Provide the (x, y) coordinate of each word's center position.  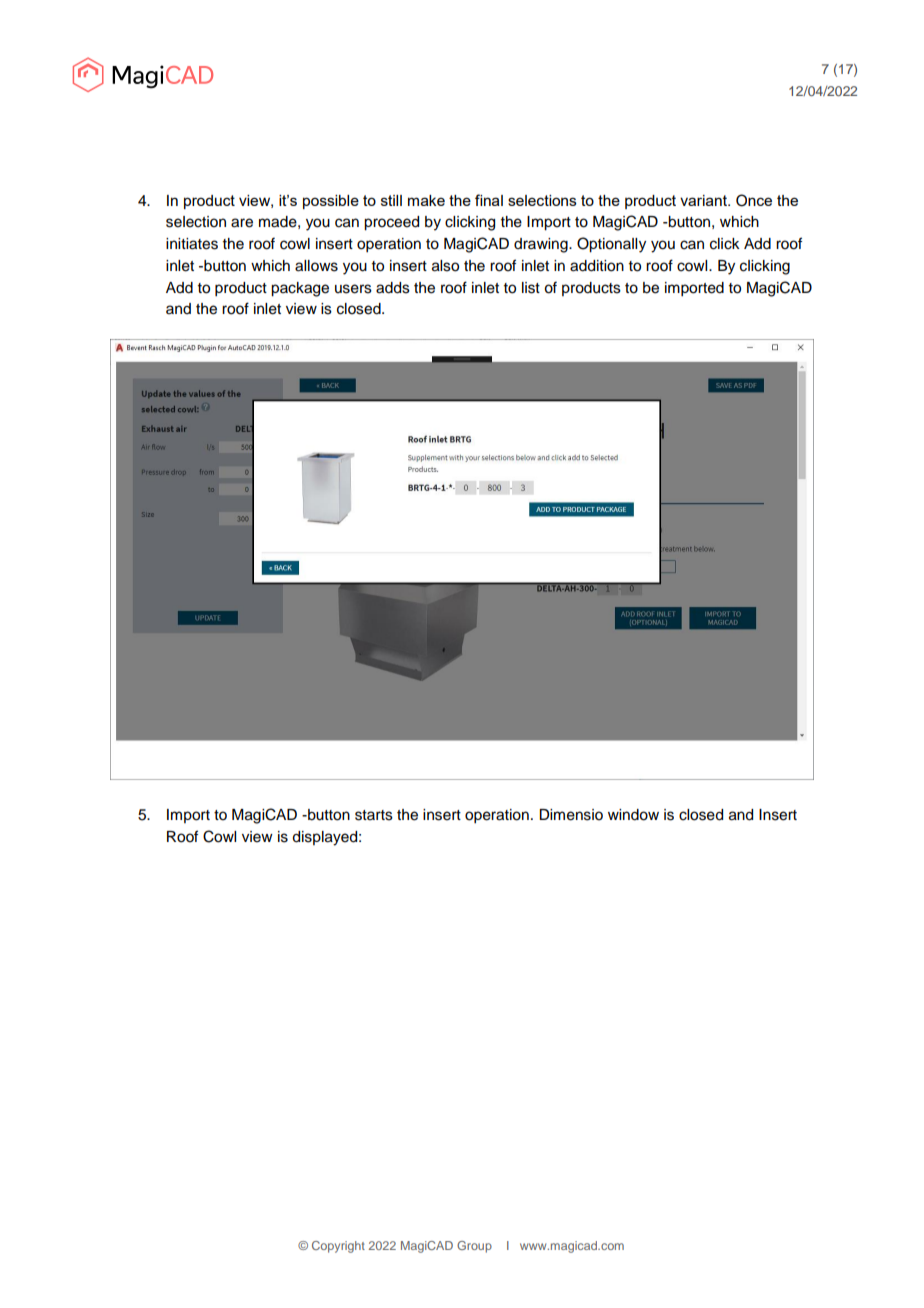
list (531, 288)
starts (374, 815)
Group (474, 1247)
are (242, 223)
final (489, 200)
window (633, 815)
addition (597, 266)
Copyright (338, 1247)
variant (705, 200)
